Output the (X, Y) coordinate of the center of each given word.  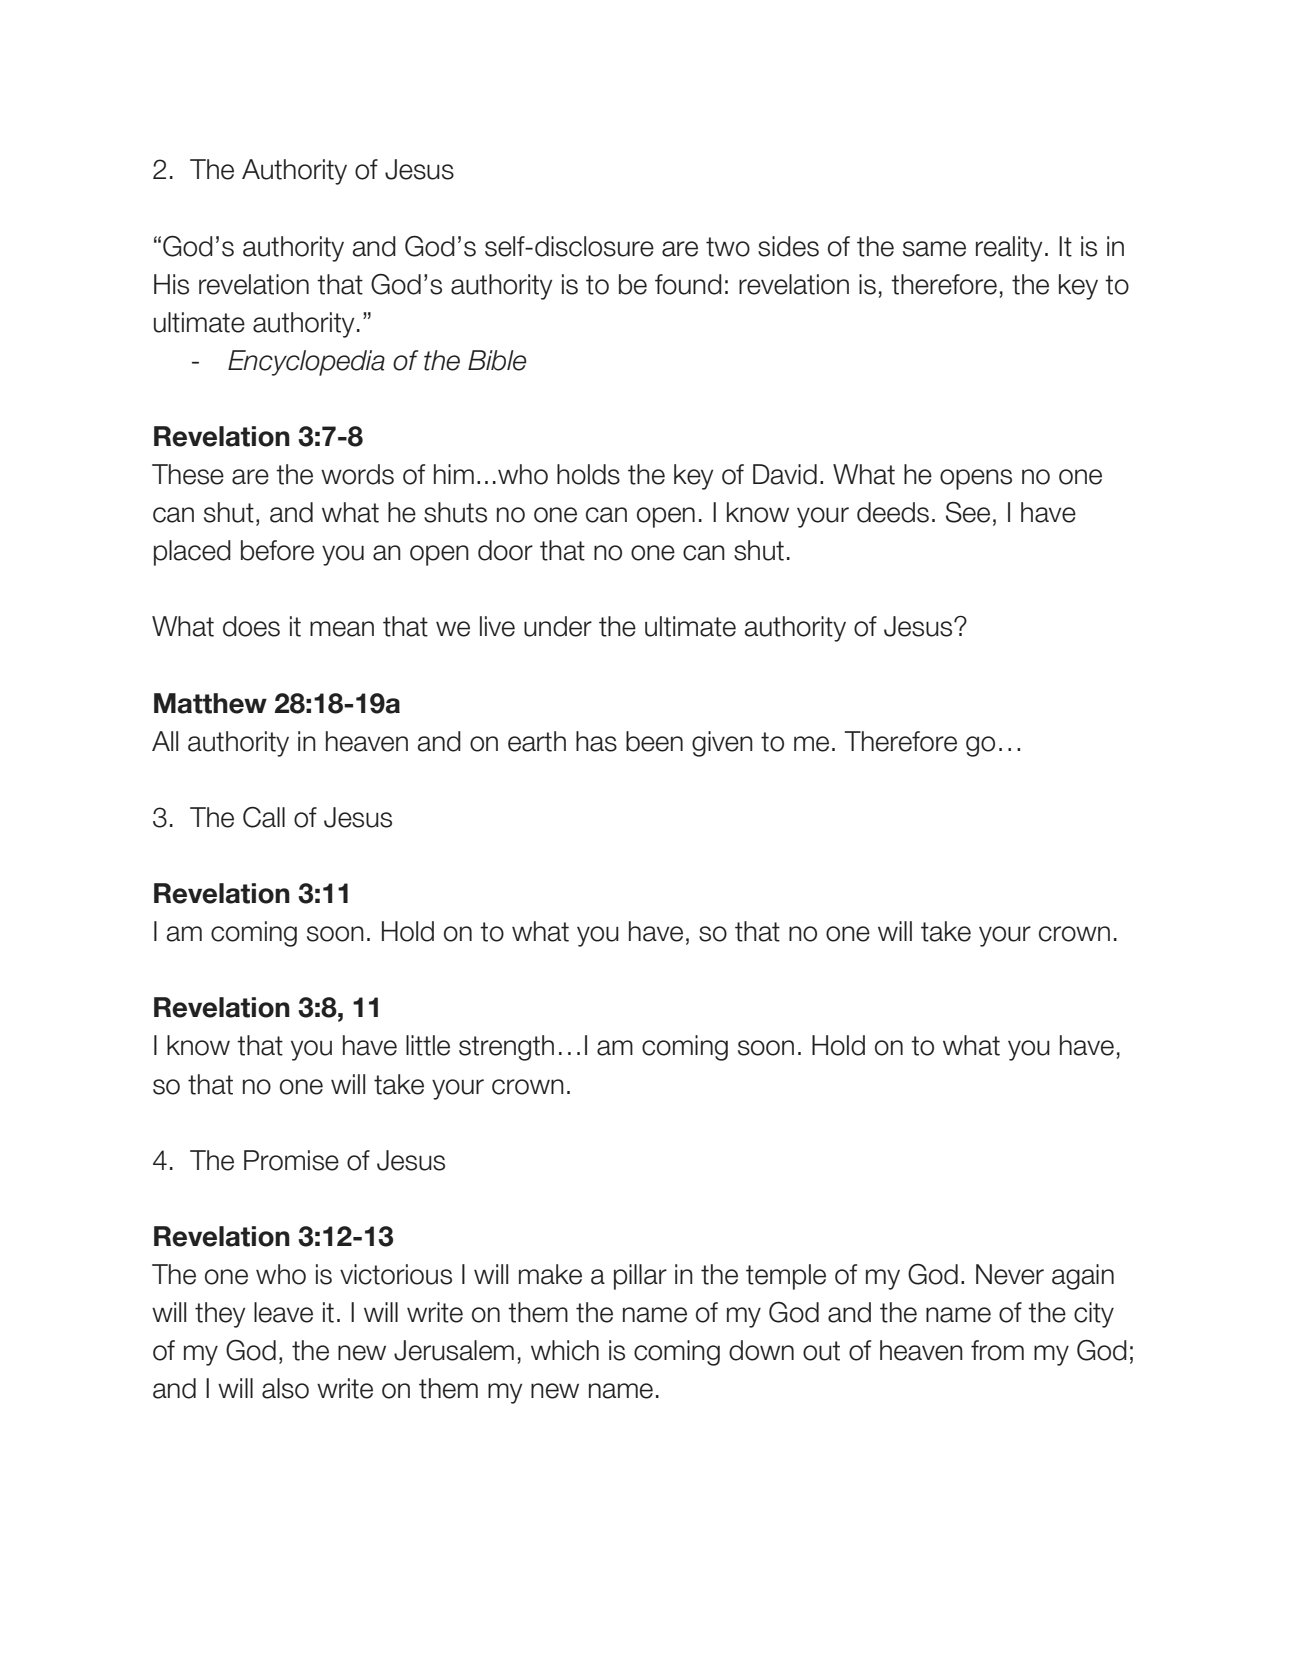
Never (1010, 1274)
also (285, 1388)
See (968, 512)
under (558, 626)
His (171, 284)
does (251, 626)
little (428, 1045)
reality (1009, 249)
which (565, 1350)
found (688, 284)
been (654, 741)
